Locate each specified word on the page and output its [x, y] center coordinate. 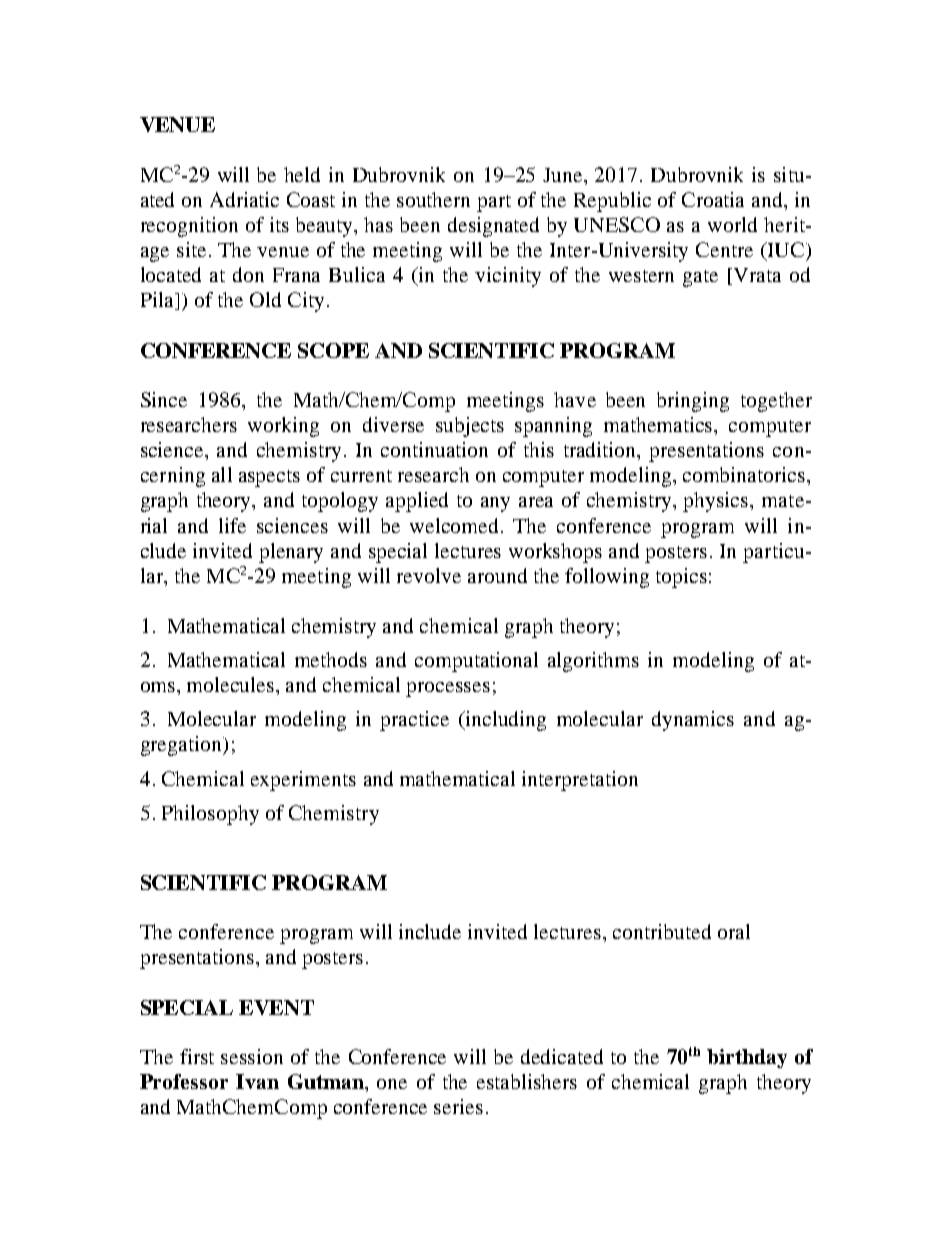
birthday [747, 1058]
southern [433, 199]
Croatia [713, 199]
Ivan [257, 1081]
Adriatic [244, 199]
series [458, 1106]
